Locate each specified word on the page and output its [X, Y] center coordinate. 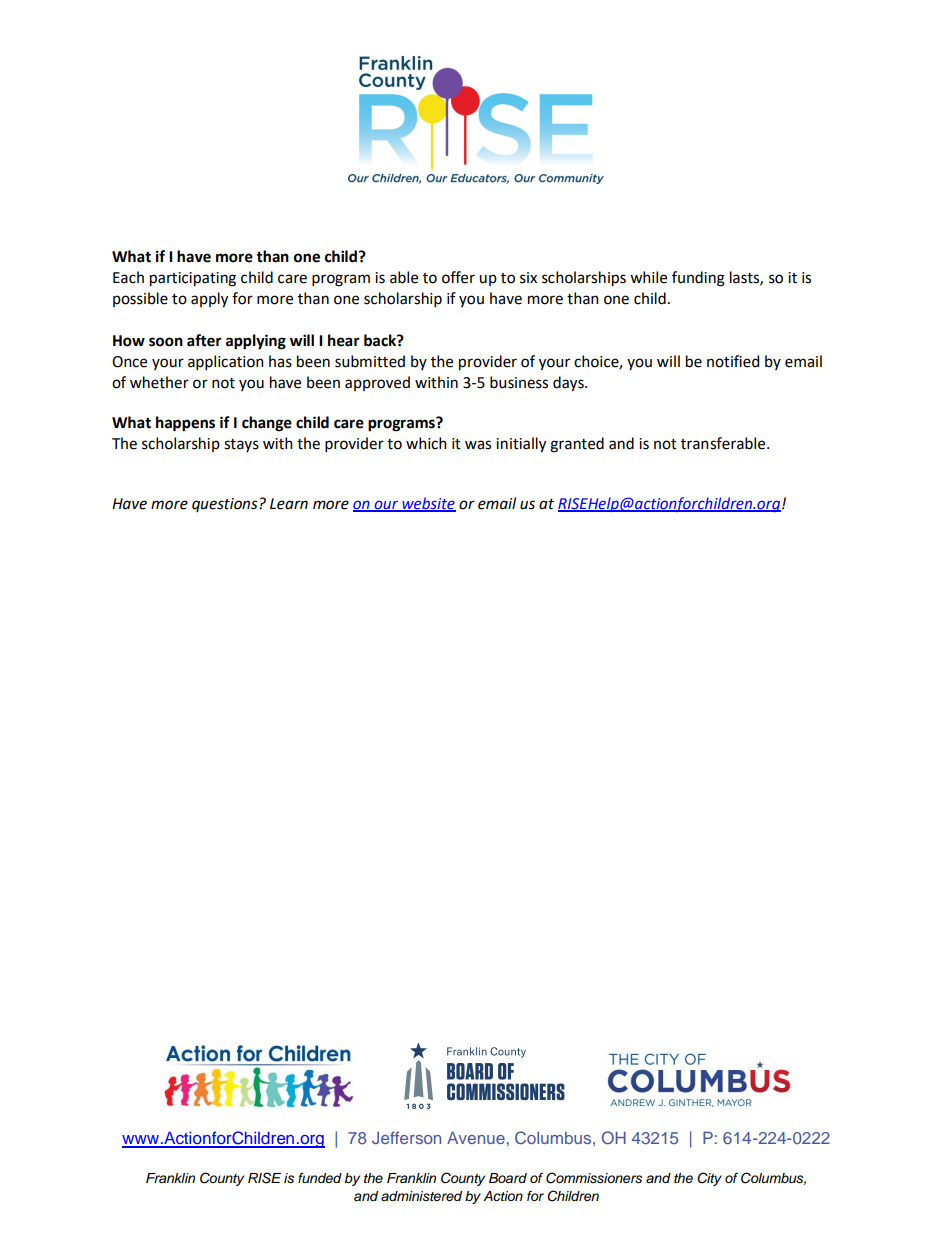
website [428, 504]
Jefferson [406, 1137]
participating [193, 279]
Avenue [476, 1138]
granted [577, 445]
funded [320, 1178]
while [648, 277]
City [709, 1179]
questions [226, 505]
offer [458, 277]
